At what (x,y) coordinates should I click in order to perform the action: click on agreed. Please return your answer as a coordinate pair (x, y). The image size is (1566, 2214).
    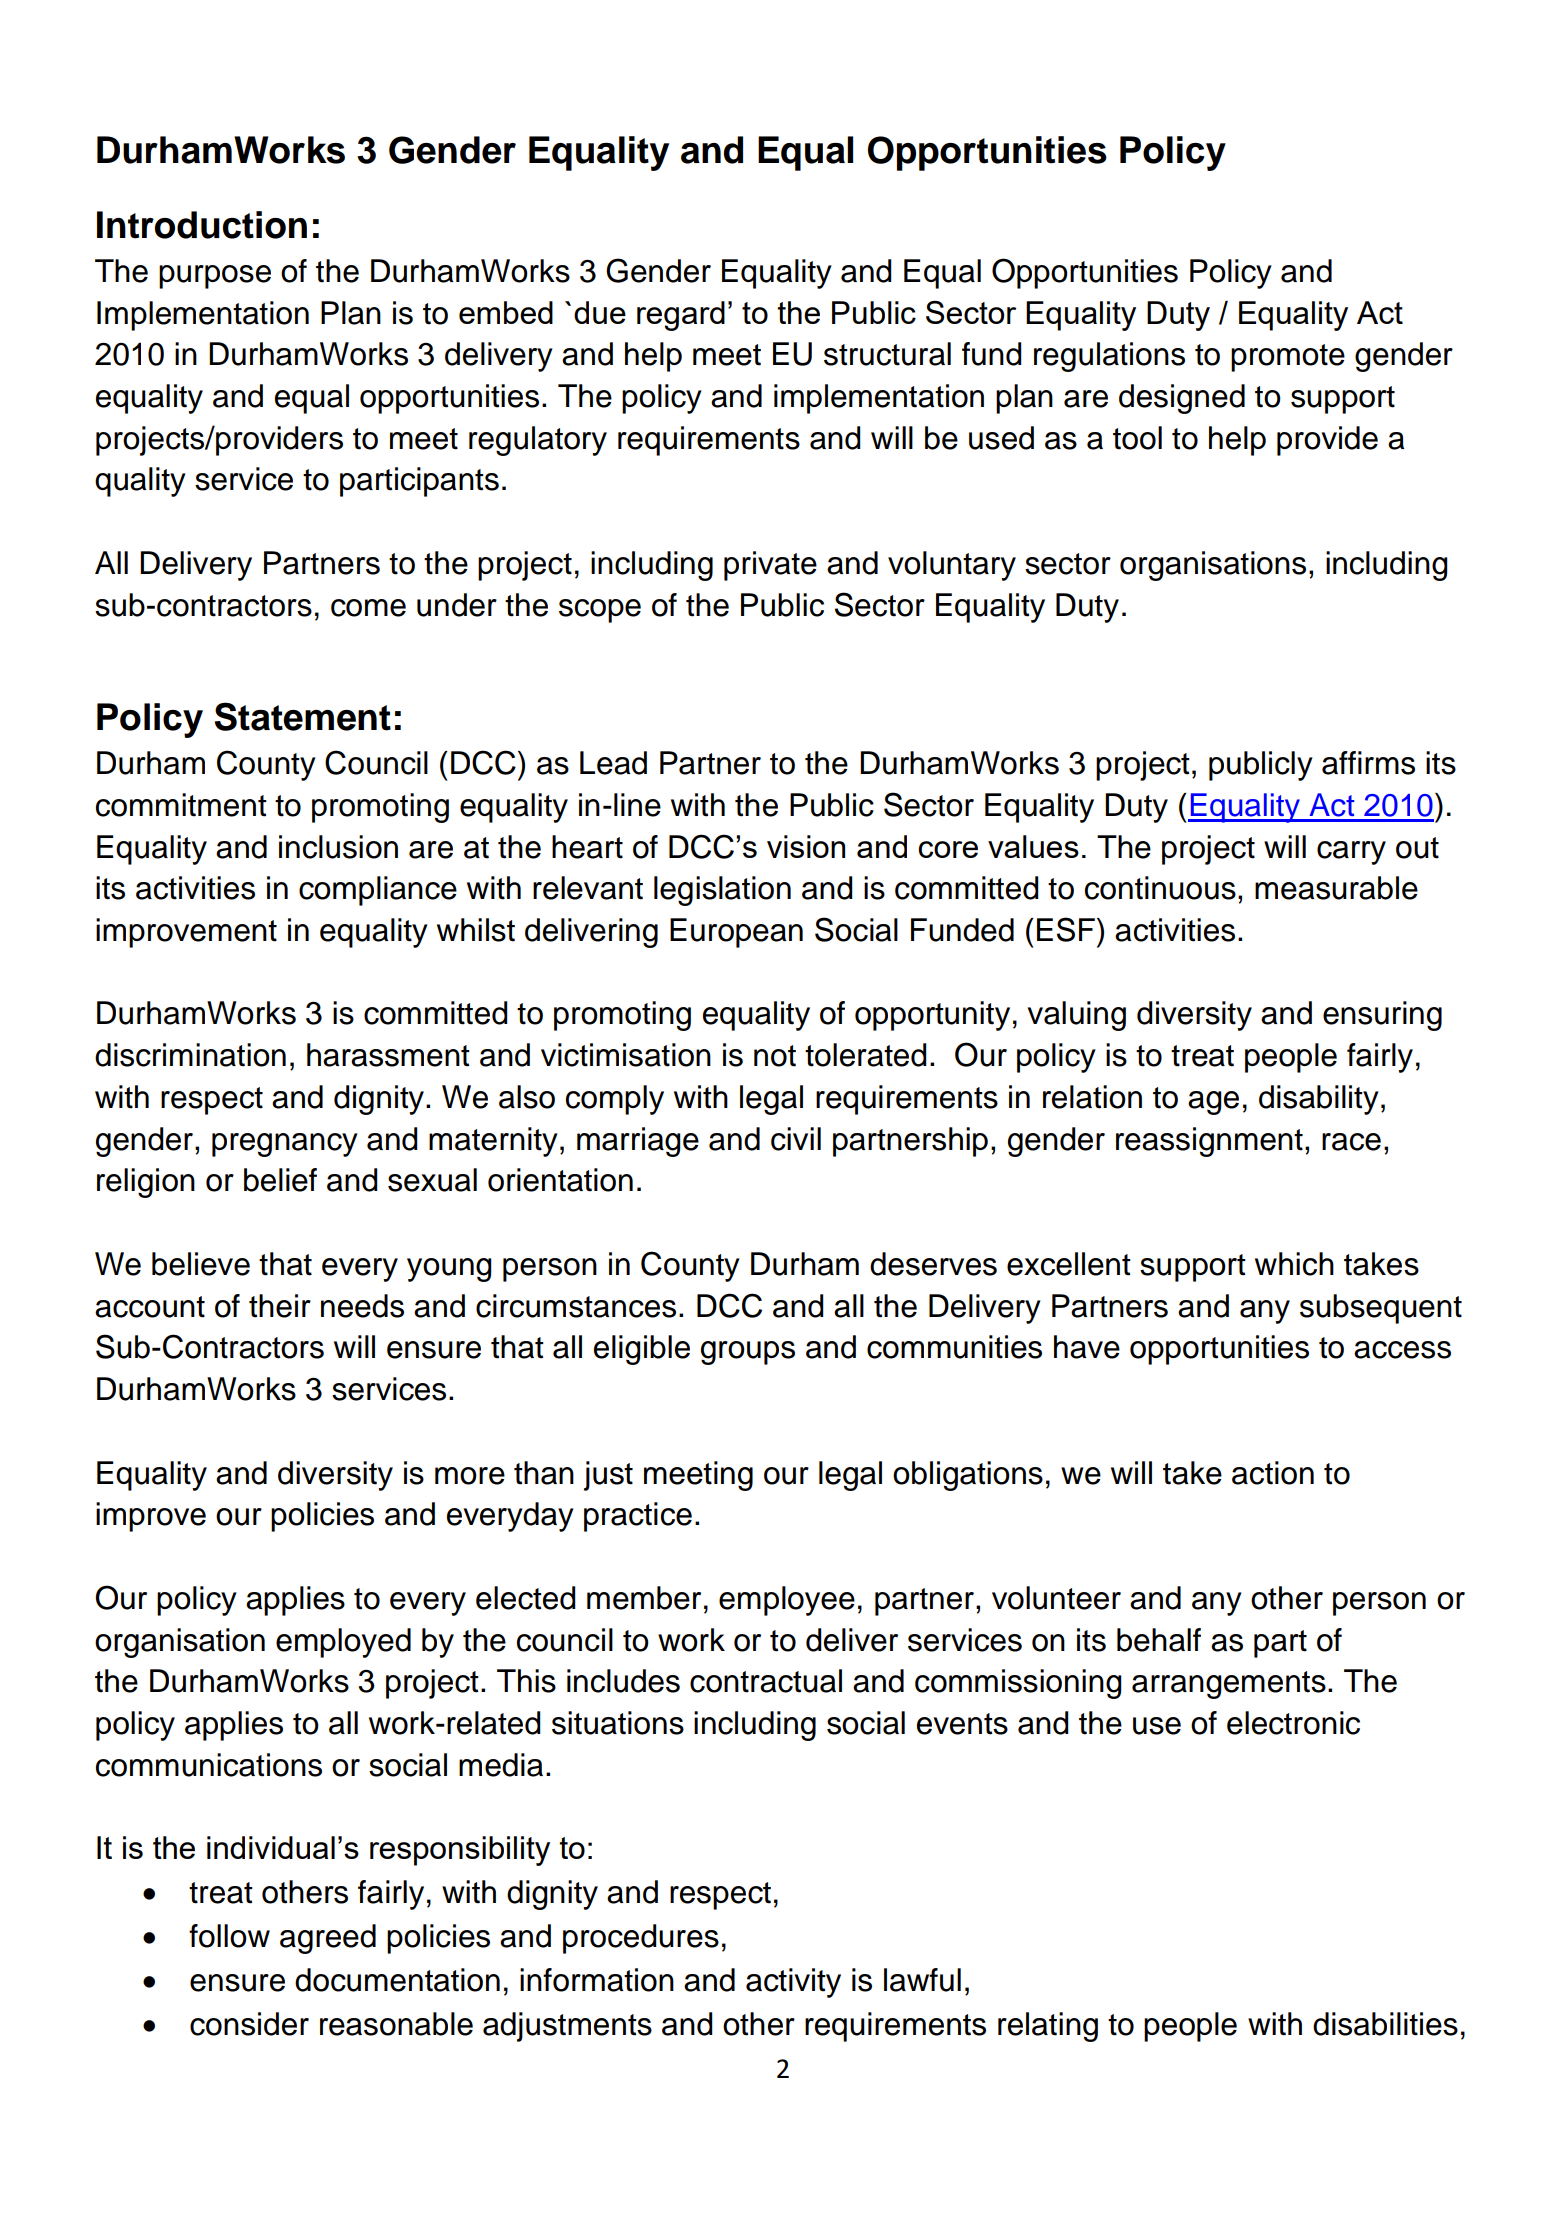
    Looking at the image, I should click on (328, 1939).
